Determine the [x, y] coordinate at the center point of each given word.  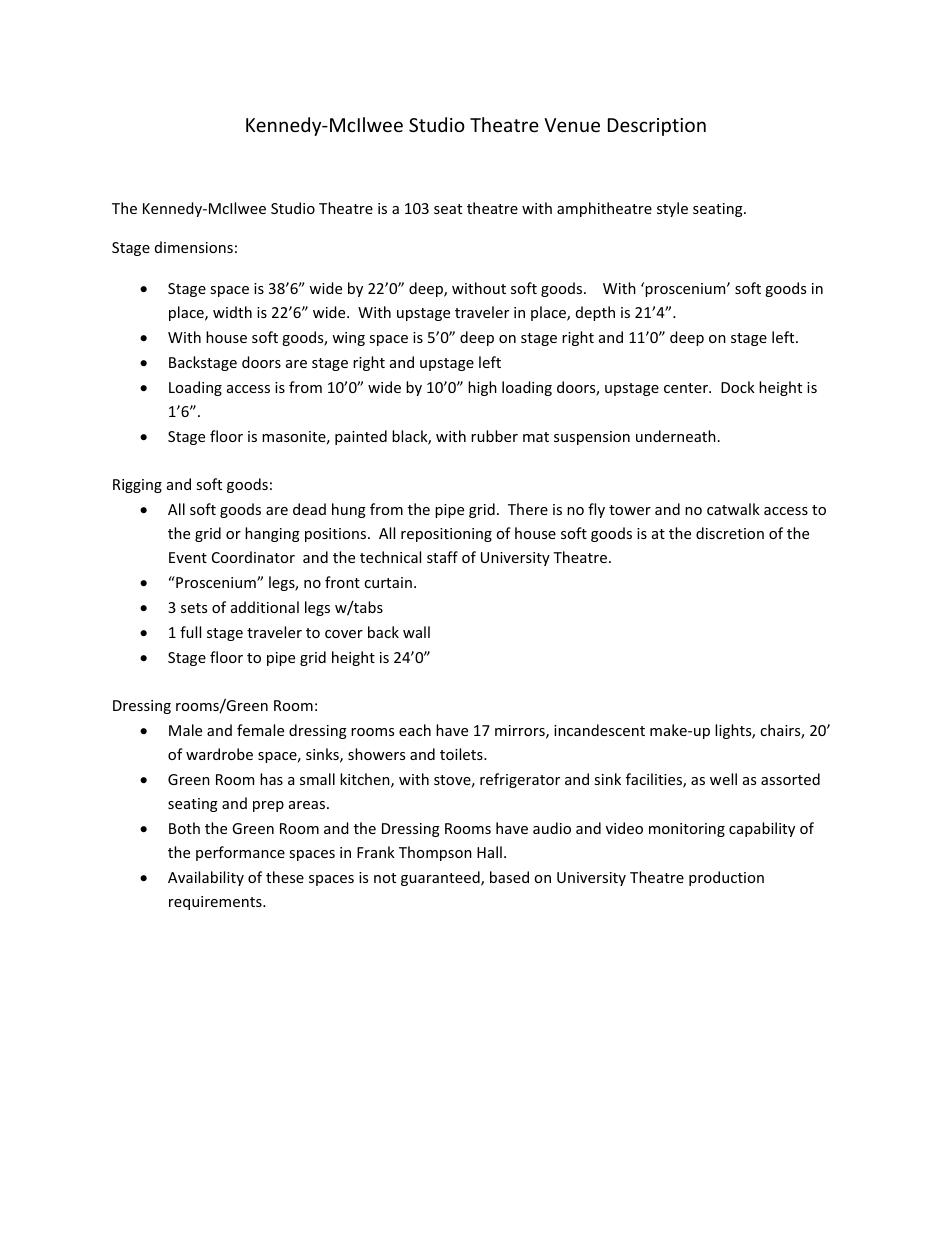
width [232, 312]
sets [194, 608]
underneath [676, 436]
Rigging [137, 486]
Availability [206, 878]
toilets [462, 754]
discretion [730, 533]
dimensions [194, 247]
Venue [572, 125]
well [723, 779]
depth [595, 313]
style [672, 209]
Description [657, 127]
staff [442, 557]
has [271, 779]
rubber [494, 436]
